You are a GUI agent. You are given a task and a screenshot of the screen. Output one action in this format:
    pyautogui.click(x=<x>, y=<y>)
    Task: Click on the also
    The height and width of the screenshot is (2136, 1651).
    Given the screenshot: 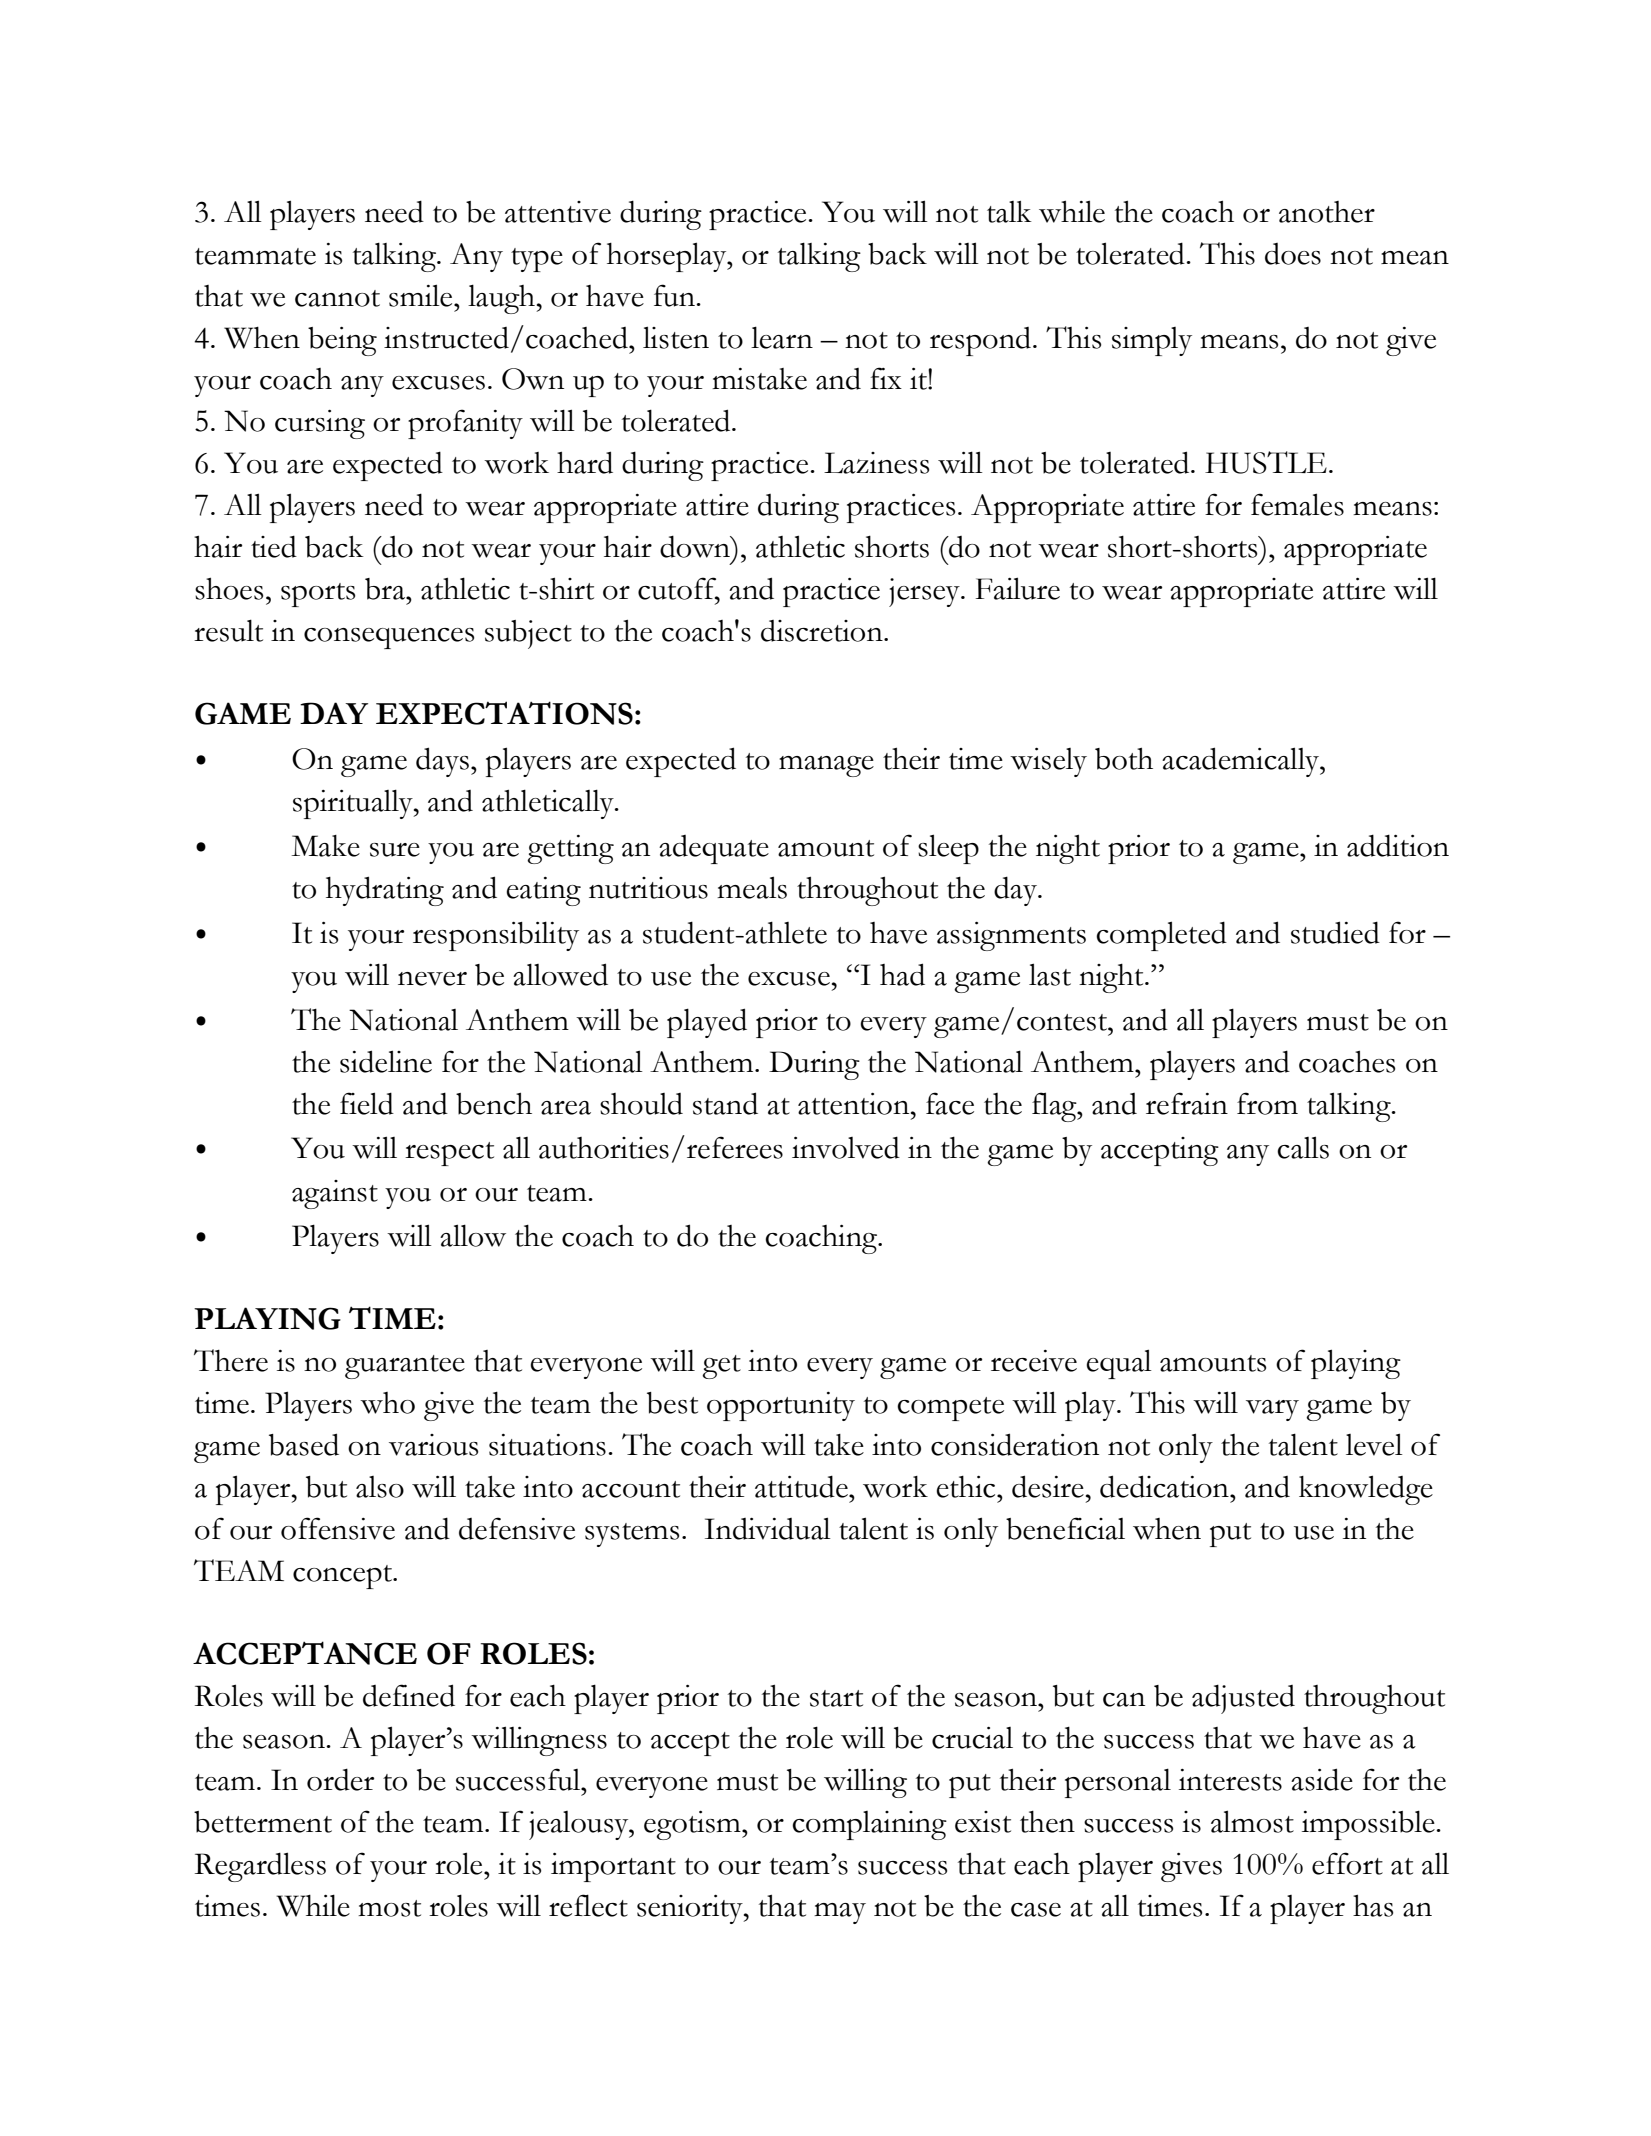 What is the action you would take?
    pyautogui.click(x=380, y=1487)
